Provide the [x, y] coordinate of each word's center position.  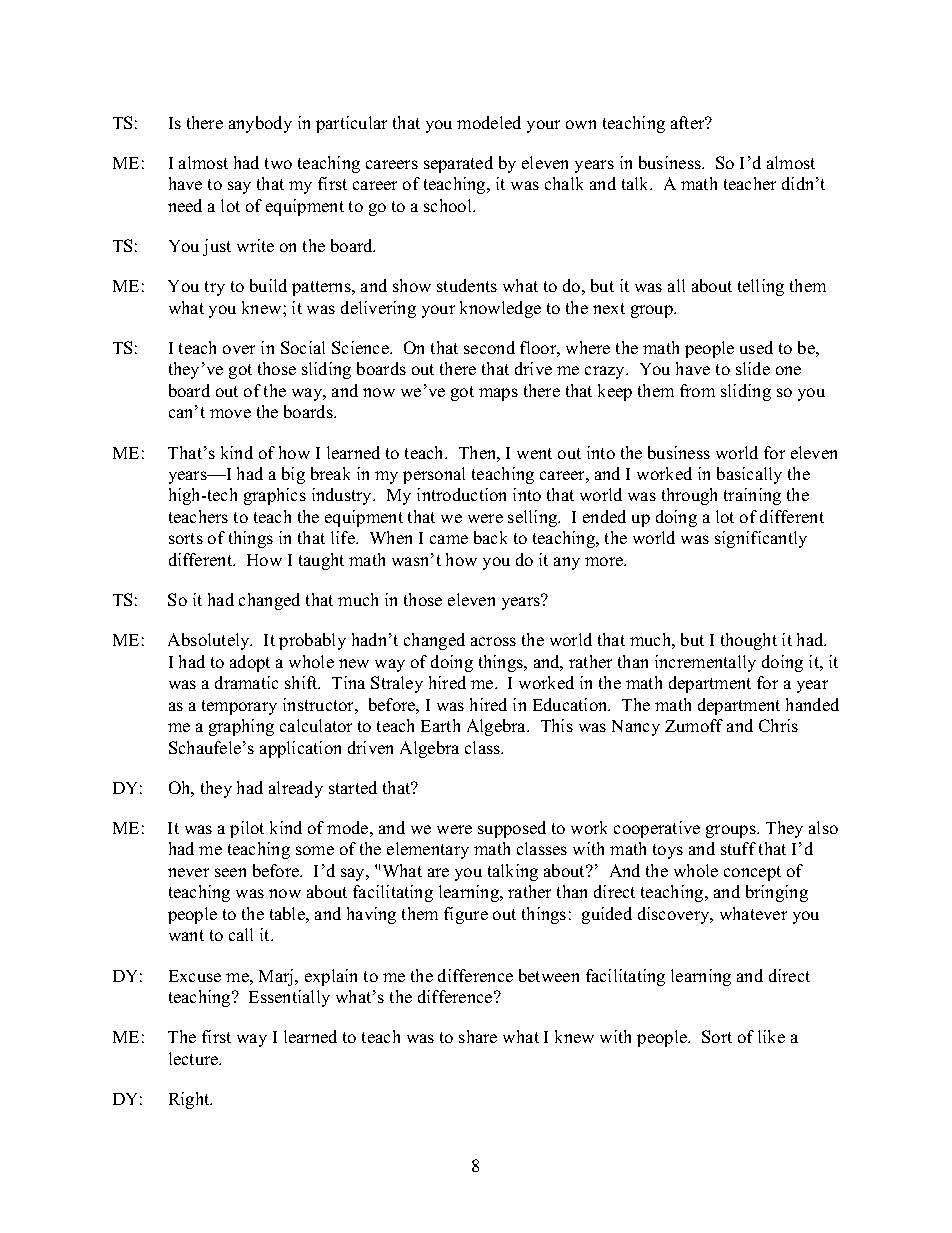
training [752, 496]
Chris [778, 725]
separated [458, 164]
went [534, 453]
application [300, 749]
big [293, 475]
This [557, 725]
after [689, 122]
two [278, 163]
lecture [195, 1058]
